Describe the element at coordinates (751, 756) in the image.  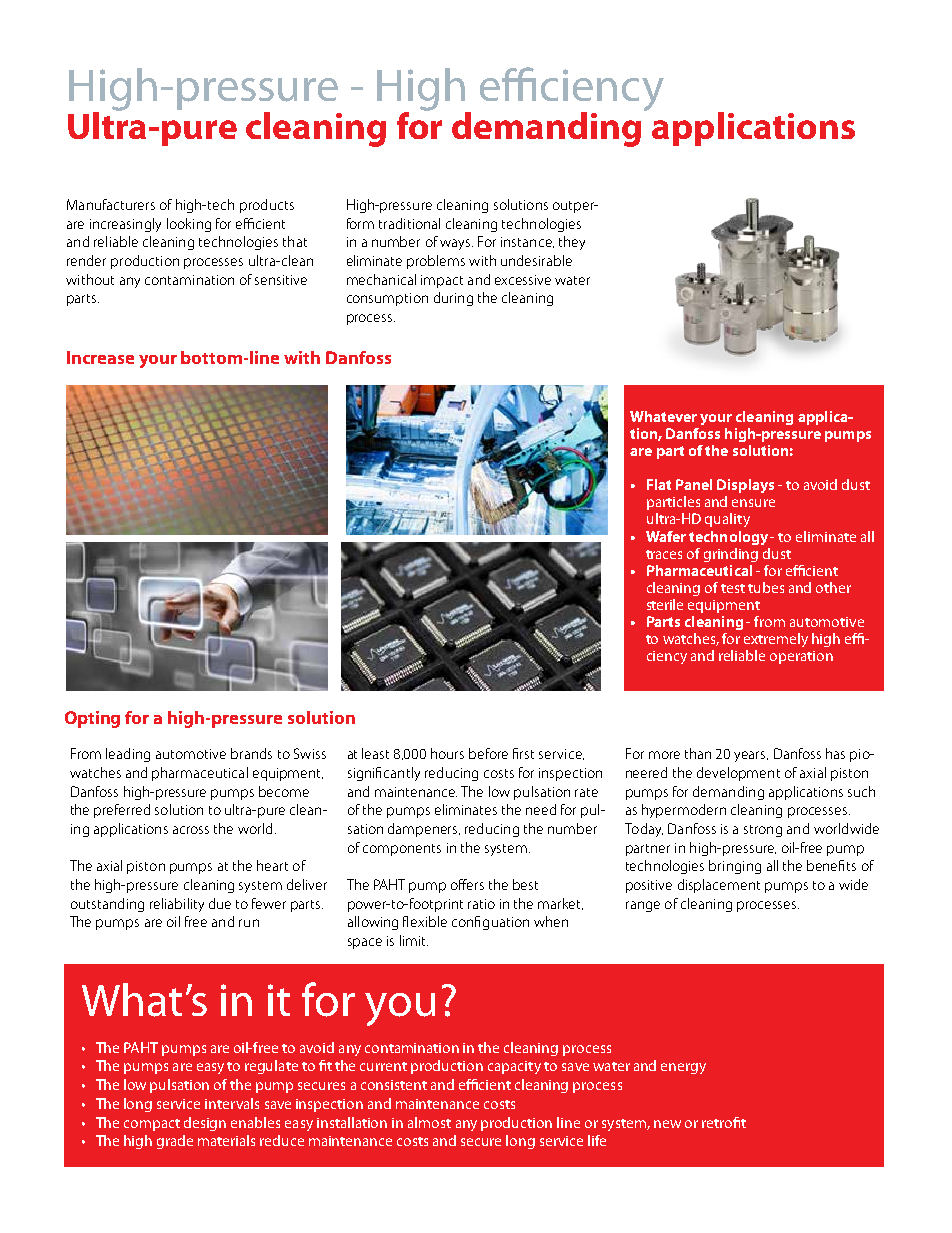
I see `years` at that location.
